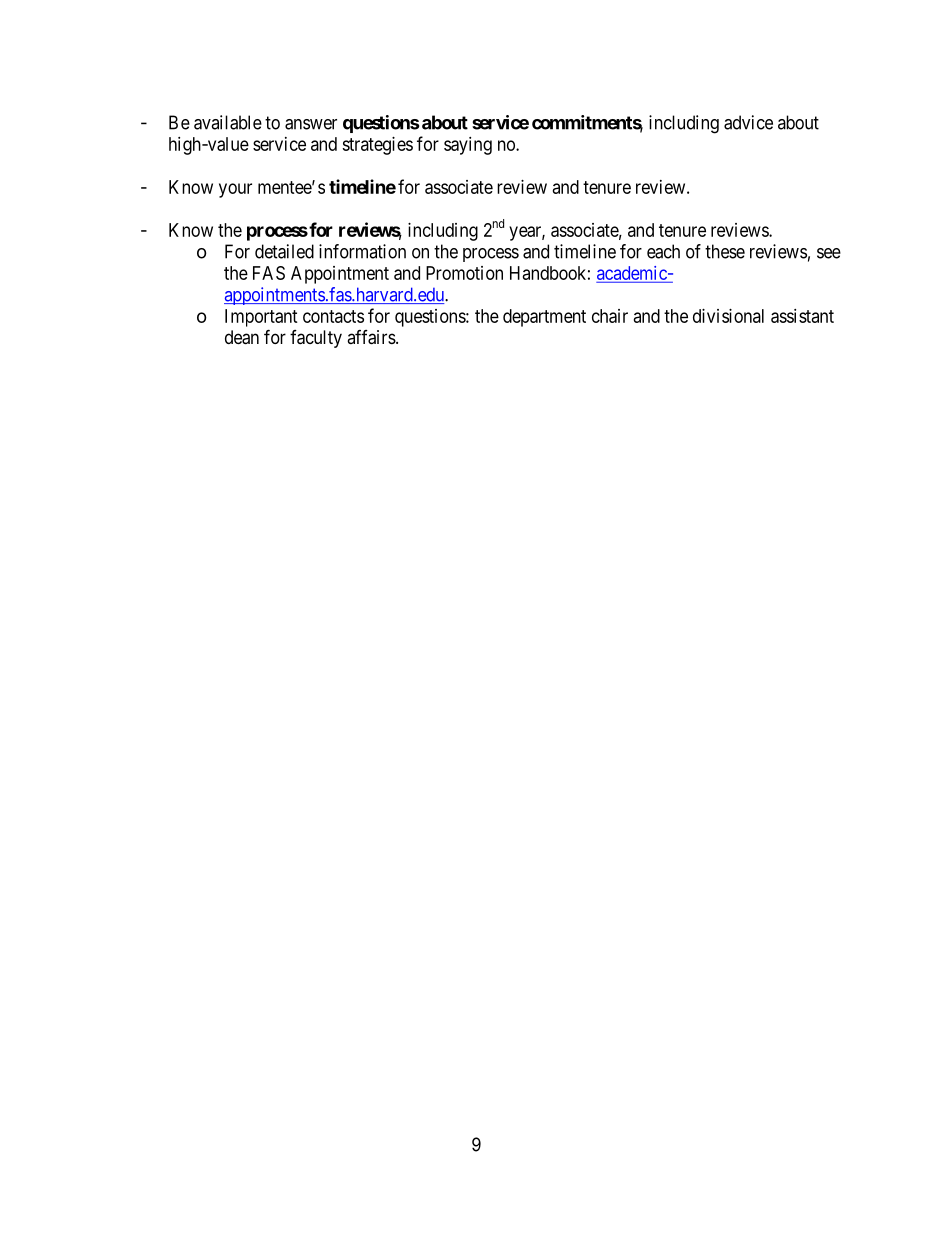 The image size is (952, 1233). What do you see at coordinates (468, 146) in the document?
I see `saying` at bounding box center [468, 146].
